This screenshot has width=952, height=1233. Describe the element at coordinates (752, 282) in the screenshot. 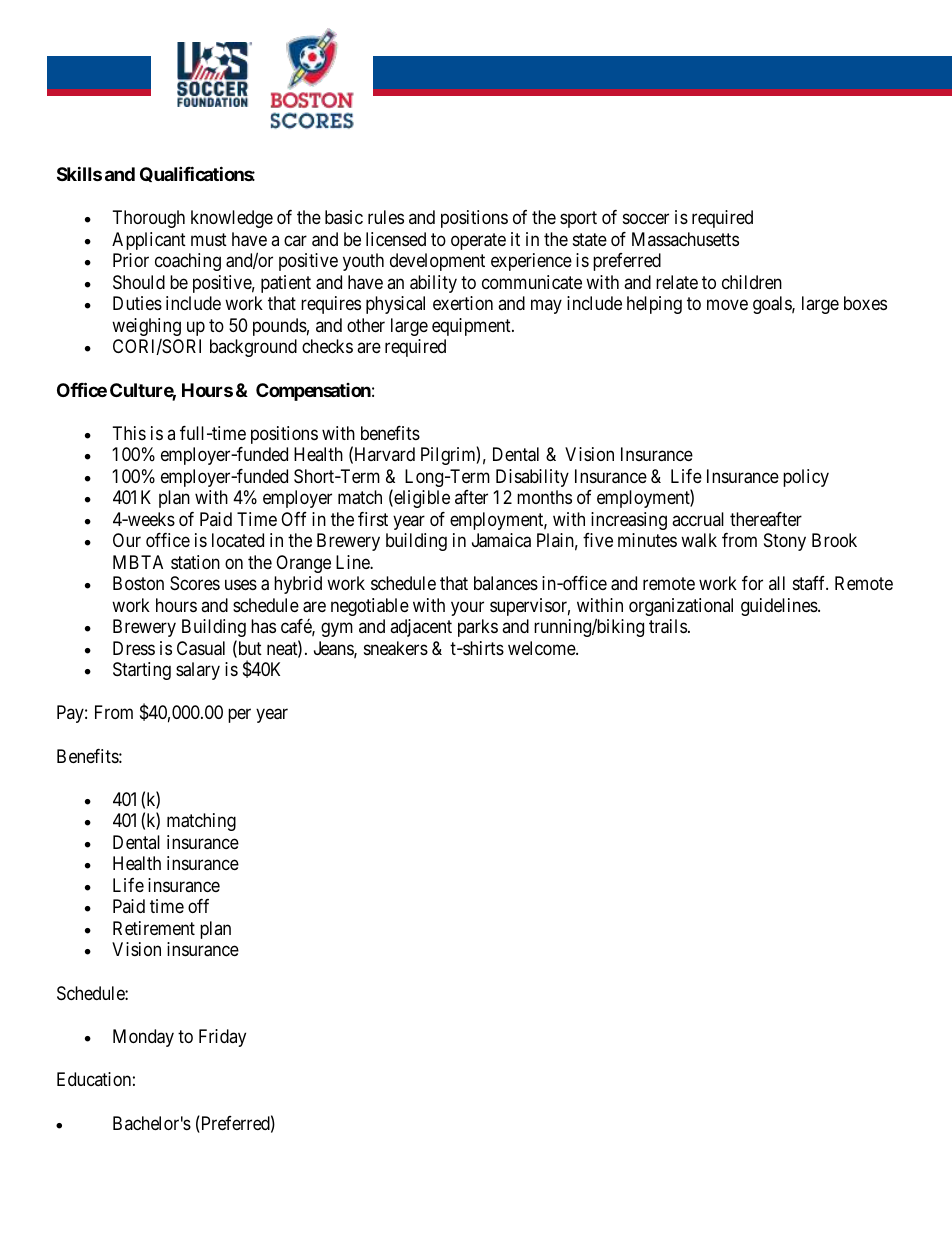

I see `children` at that location.
